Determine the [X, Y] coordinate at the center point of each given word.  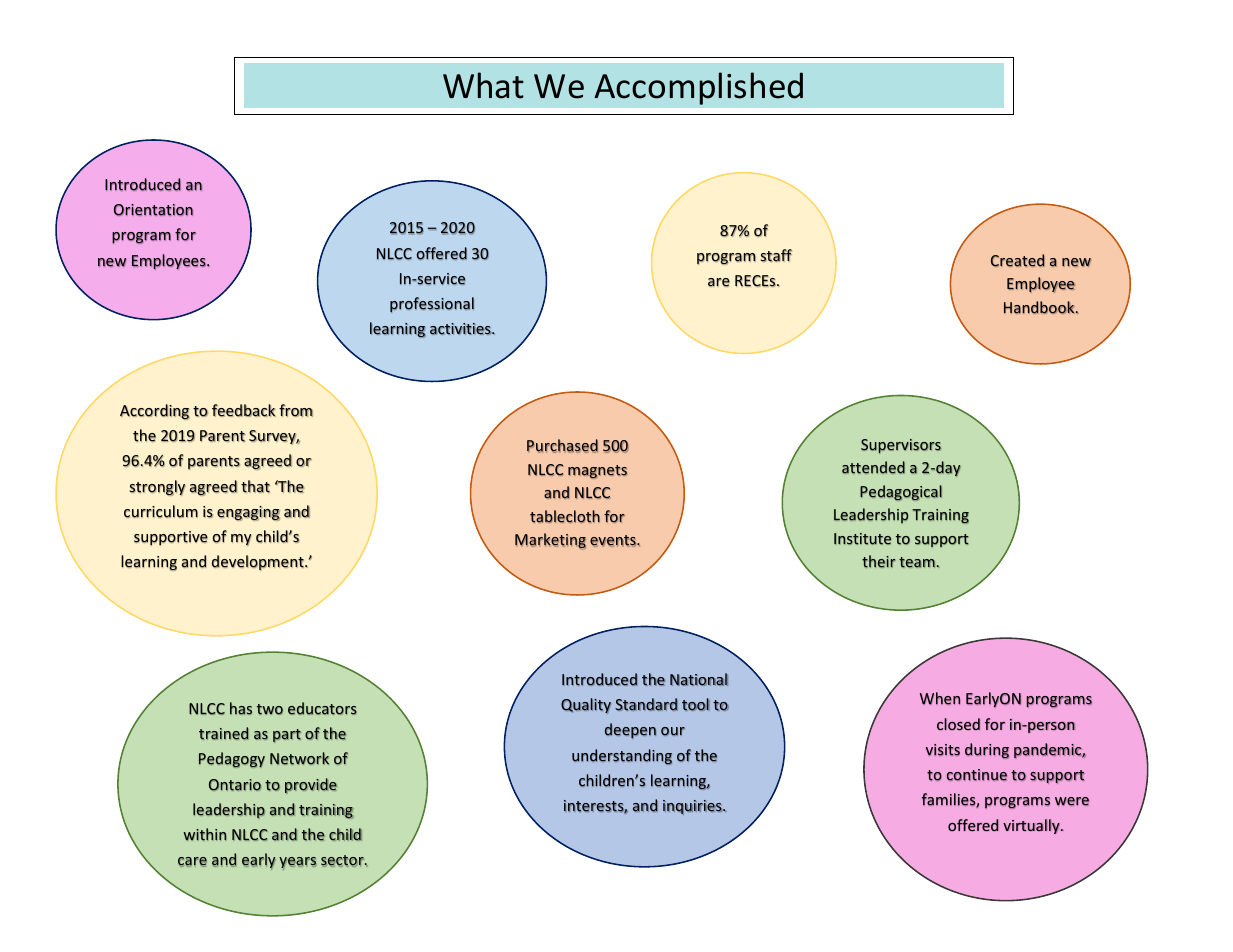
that [255, 486]
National [699, 679]
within [205, 834]
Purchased [562, 446]
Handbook [1040, 307]
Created [1018, 260]
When [940, 698]
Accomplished [698, 88]
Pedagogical [901, 493]
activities [461, 329]
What [483, 85]
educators [322, 708]
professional [432, 305]
